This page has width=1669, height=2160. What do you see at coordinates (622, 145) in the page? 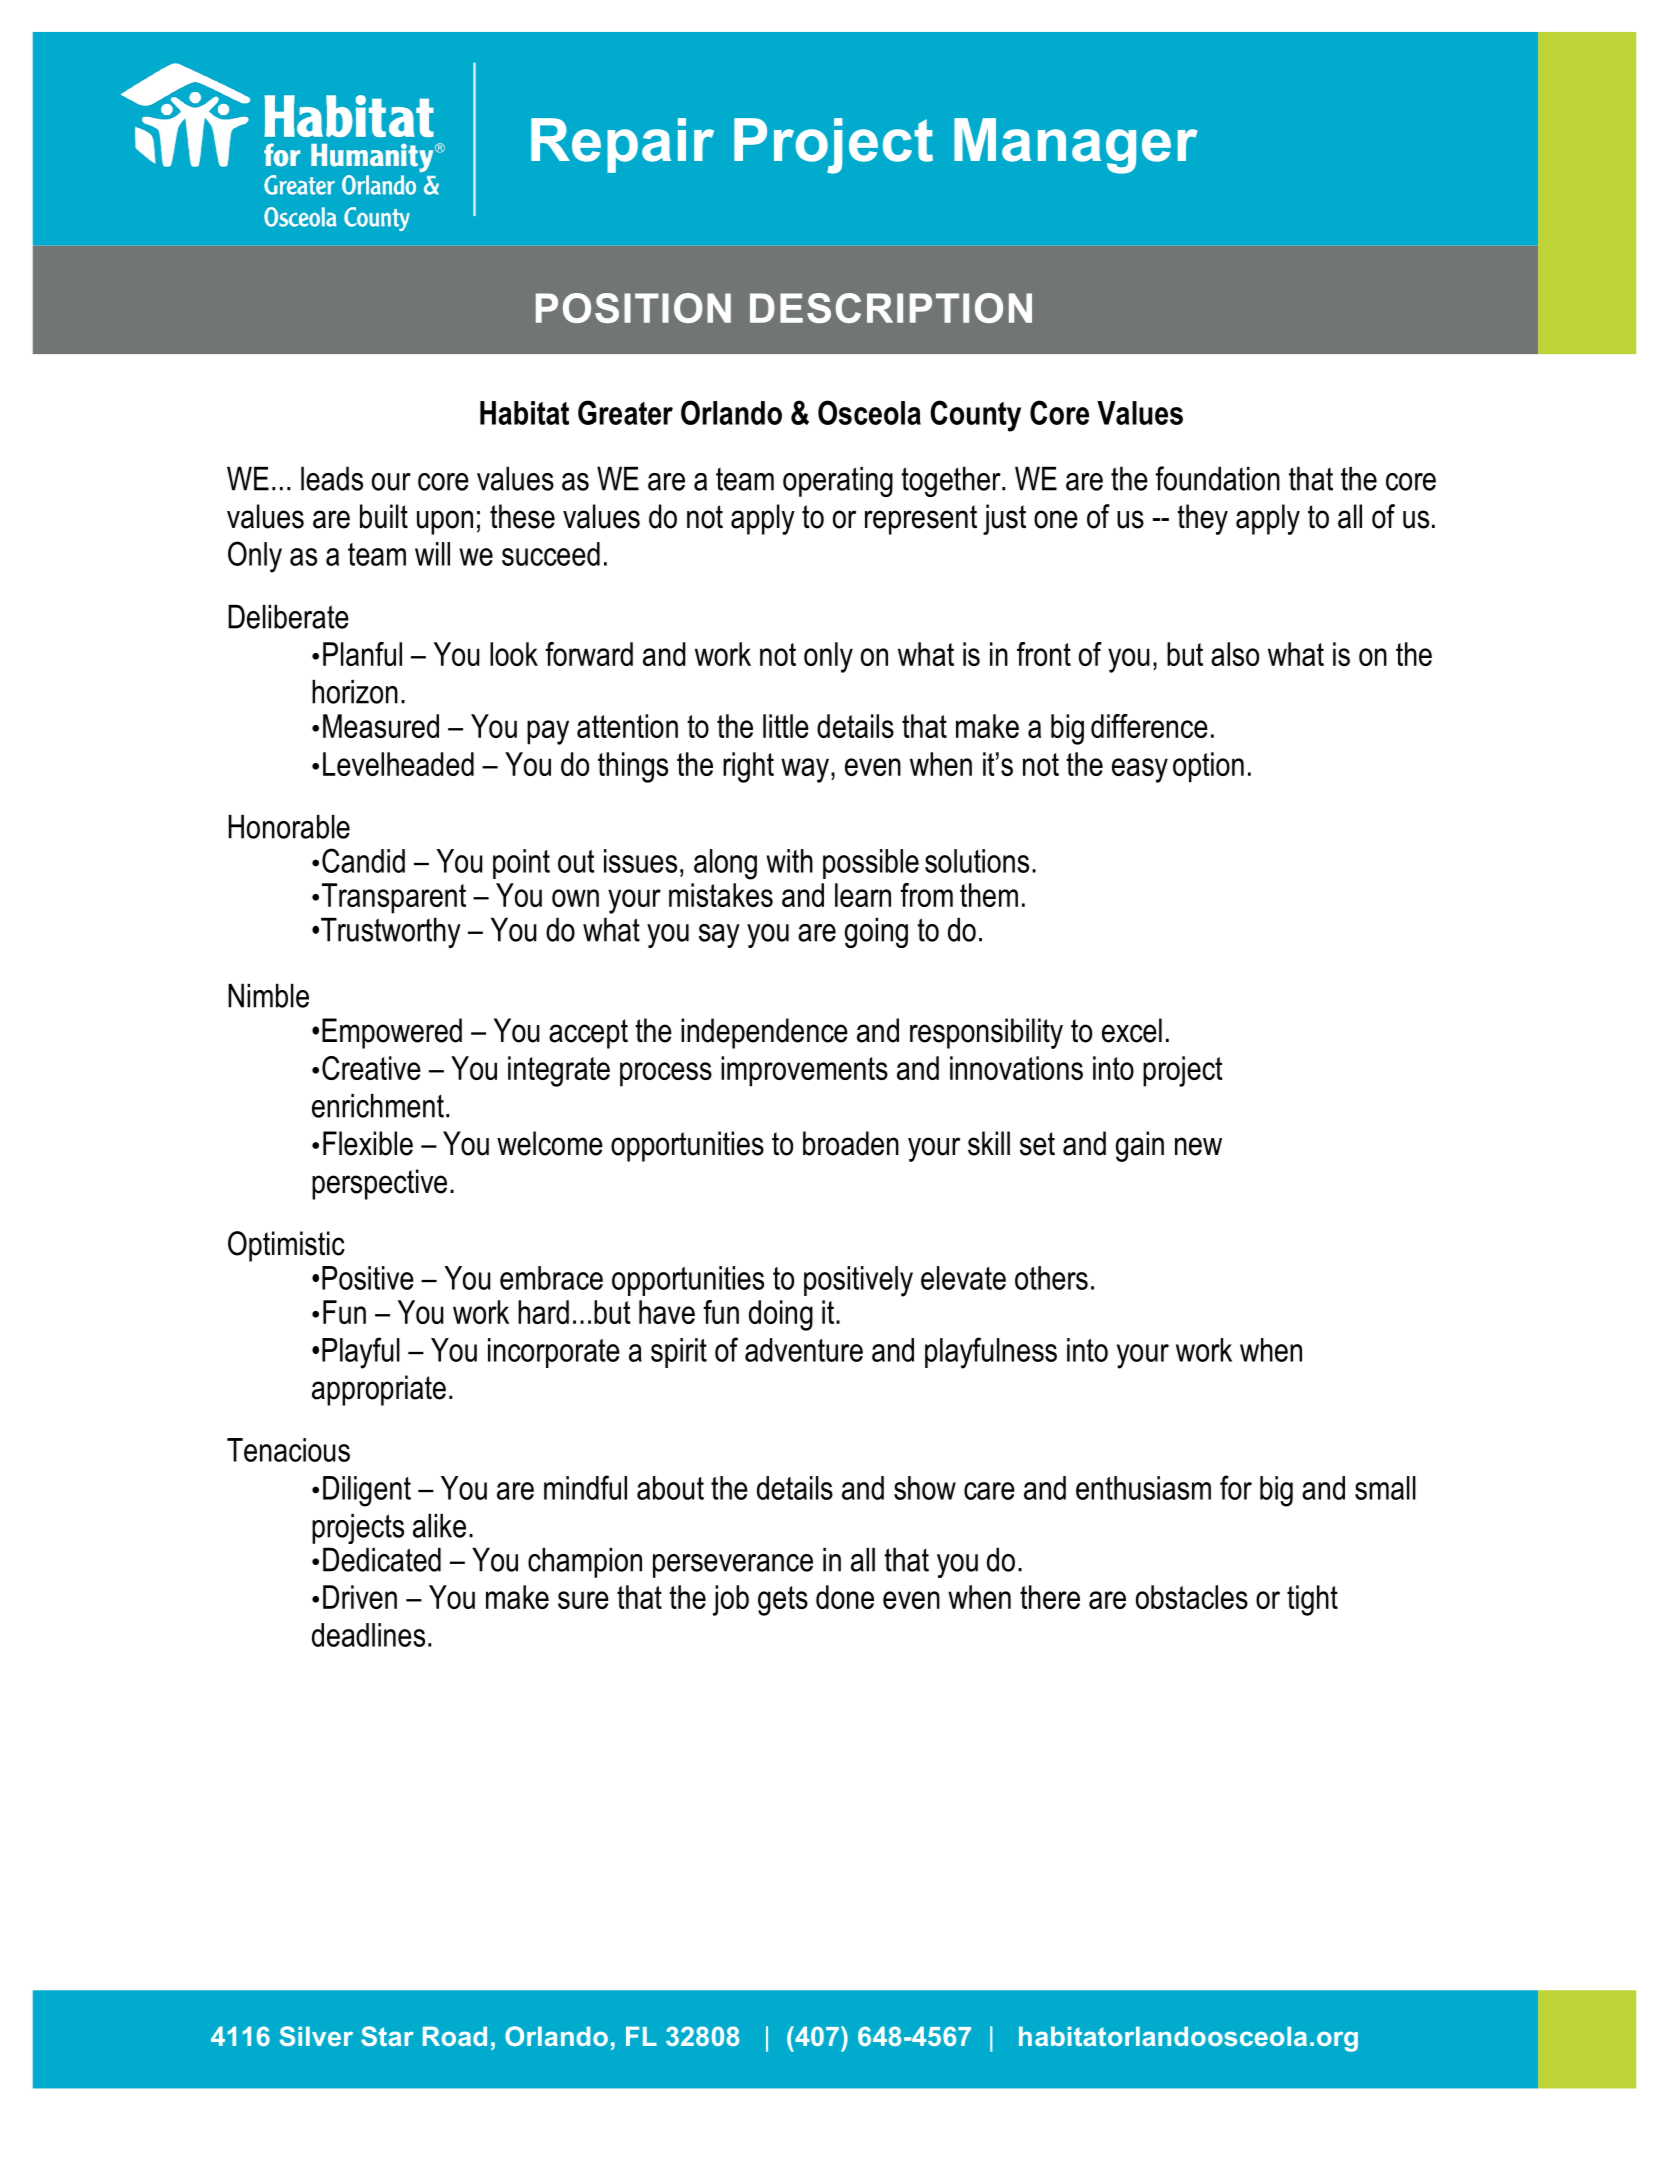
I see `Repair` at bounding box center [622, 145].
